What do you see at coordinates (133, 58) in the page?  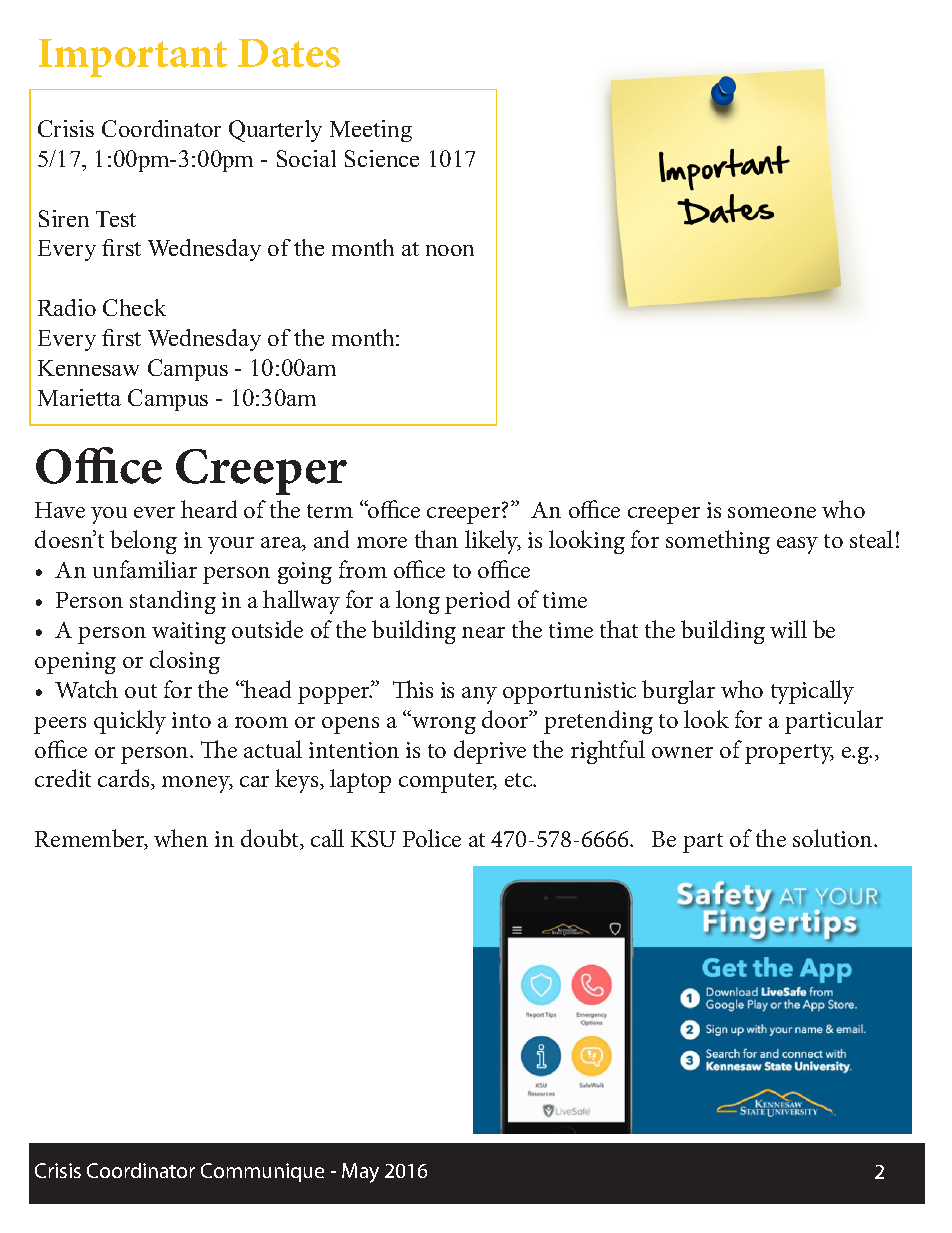 I see `Important` at bounding box center [133, 58].
